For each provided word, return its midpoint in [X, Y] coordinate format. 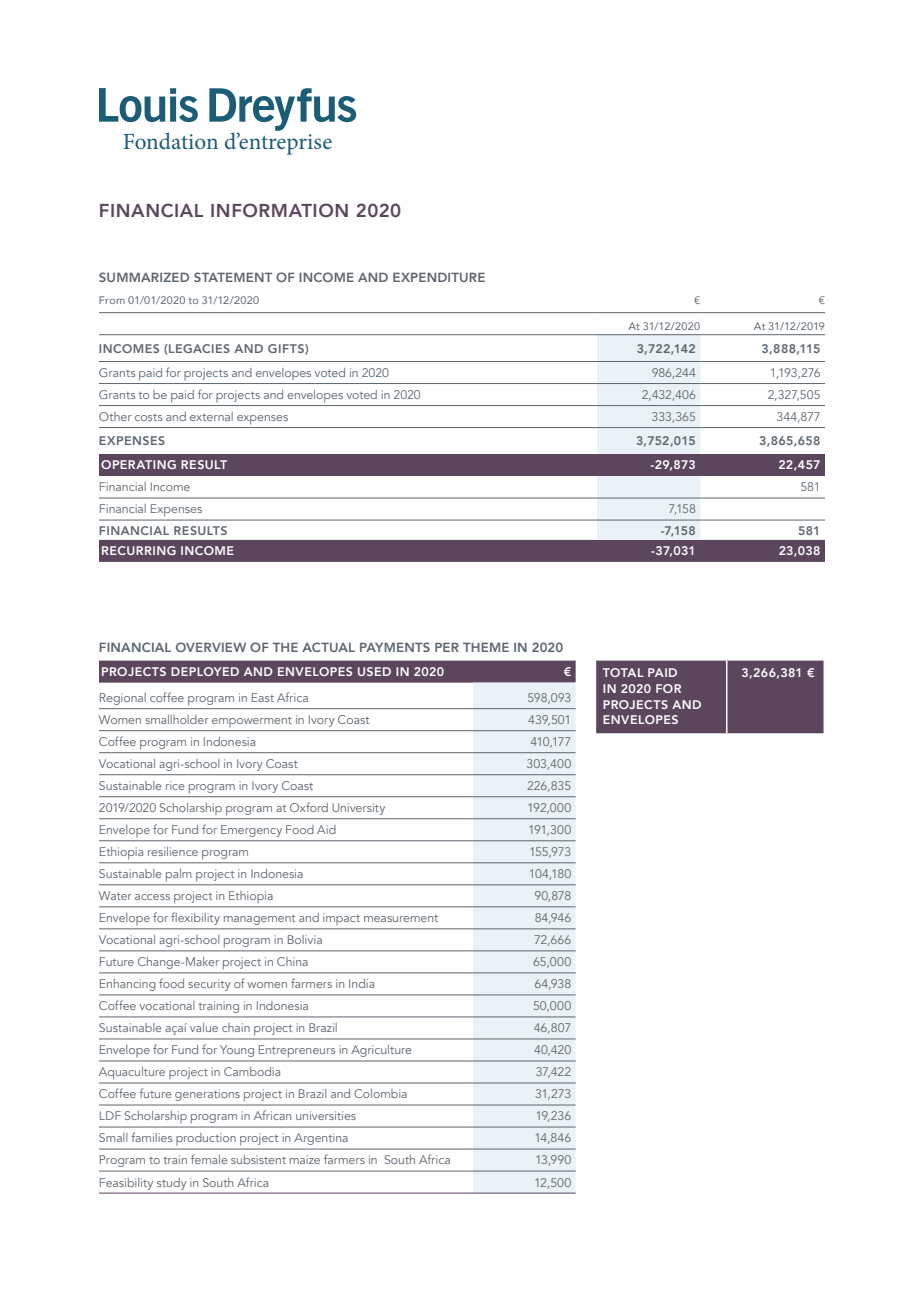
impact [341, 918]
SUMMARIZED [144, 277]
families [151, 1137]
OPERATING [138, 464]
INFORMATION [279, 210]
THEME [486, 647]
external [211, 416]
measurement [401, 918]
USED [374, 671]
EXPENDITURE [439, 277]
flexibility [195, 919]
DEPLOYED [205, 671]
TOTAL [623, 672]
